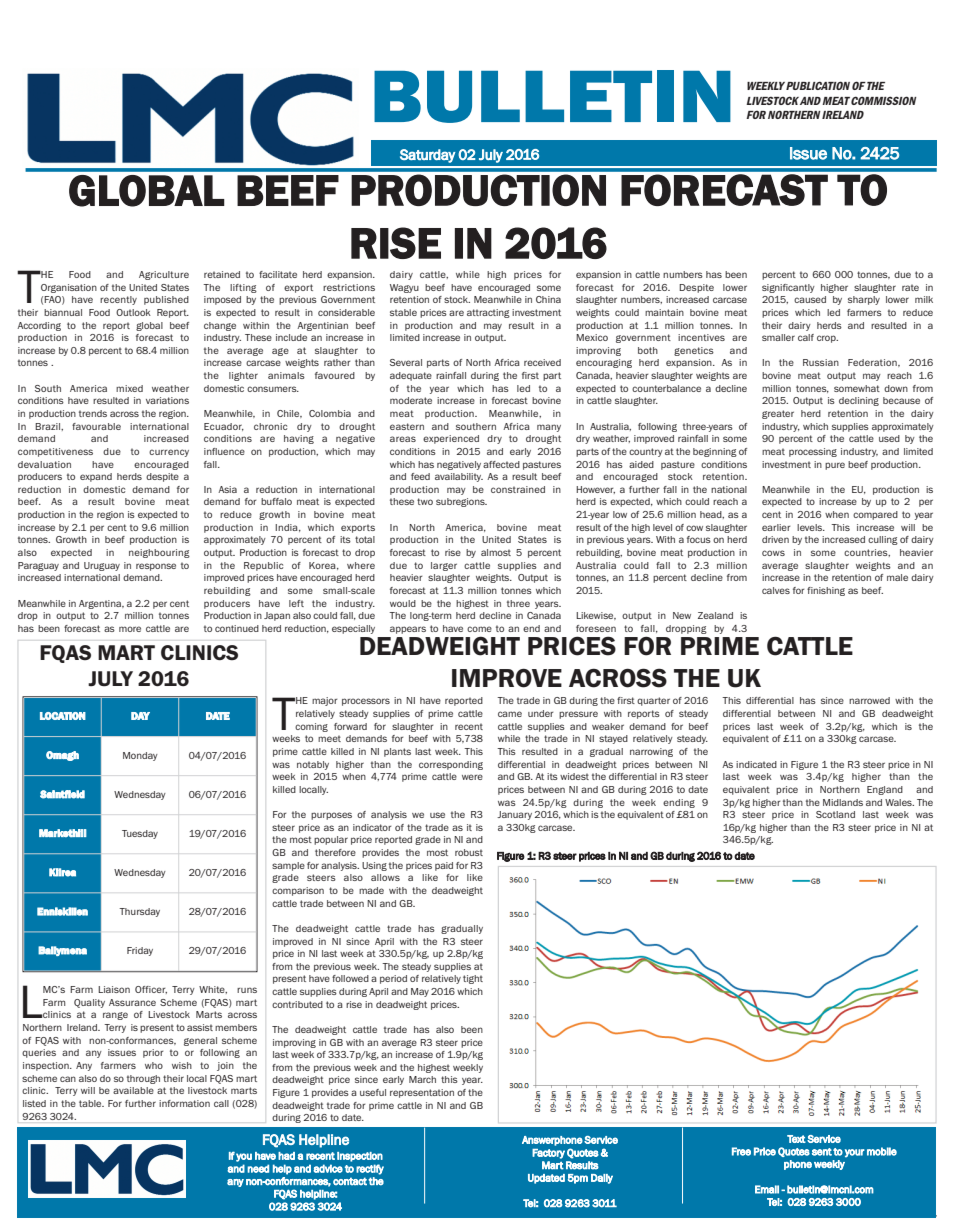 This page has width=954, height=1232. I want to click on Agriculture, so click(164, 275).
